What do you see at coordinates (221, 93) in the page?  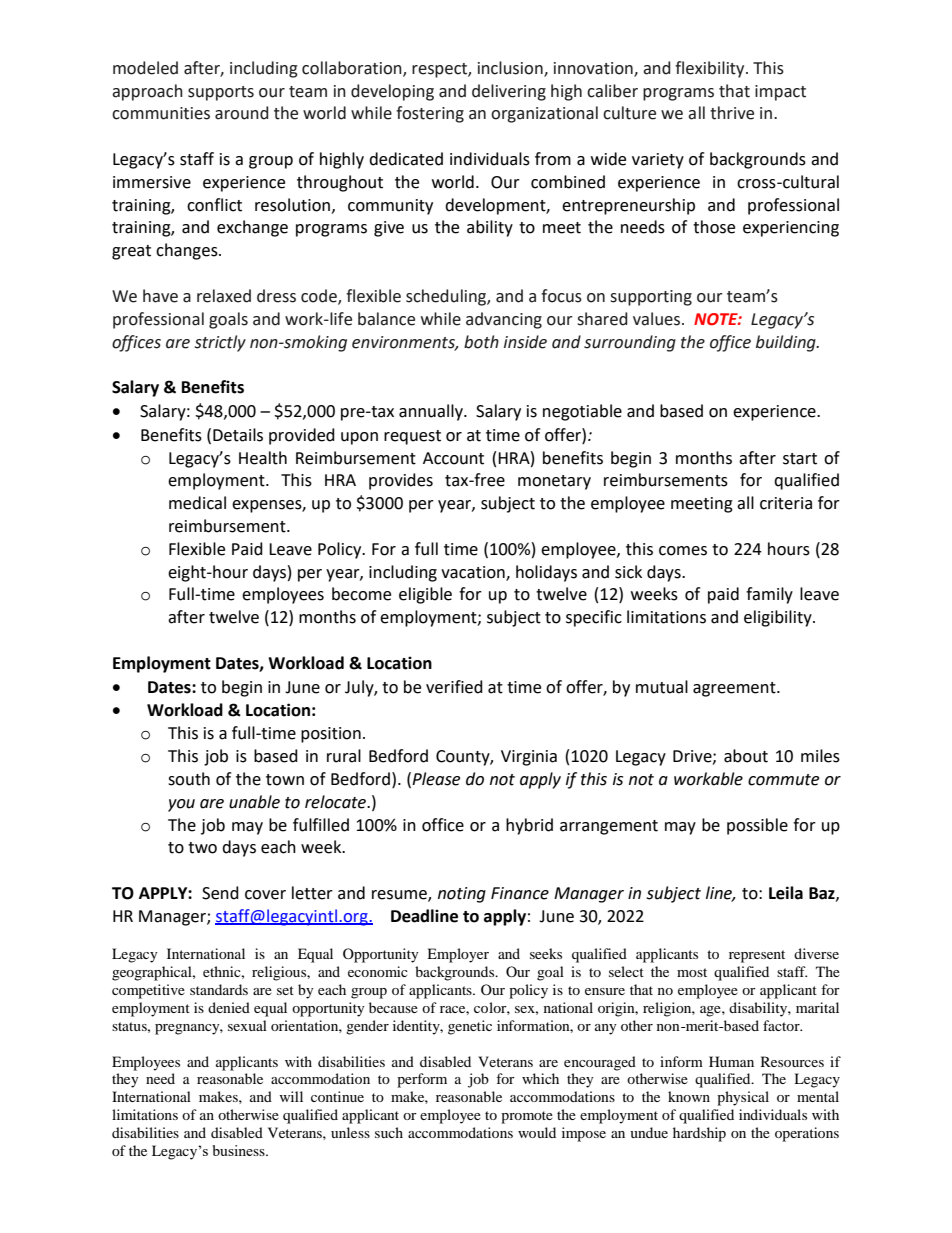 I see `supports` at bounding box center [221, 93].
